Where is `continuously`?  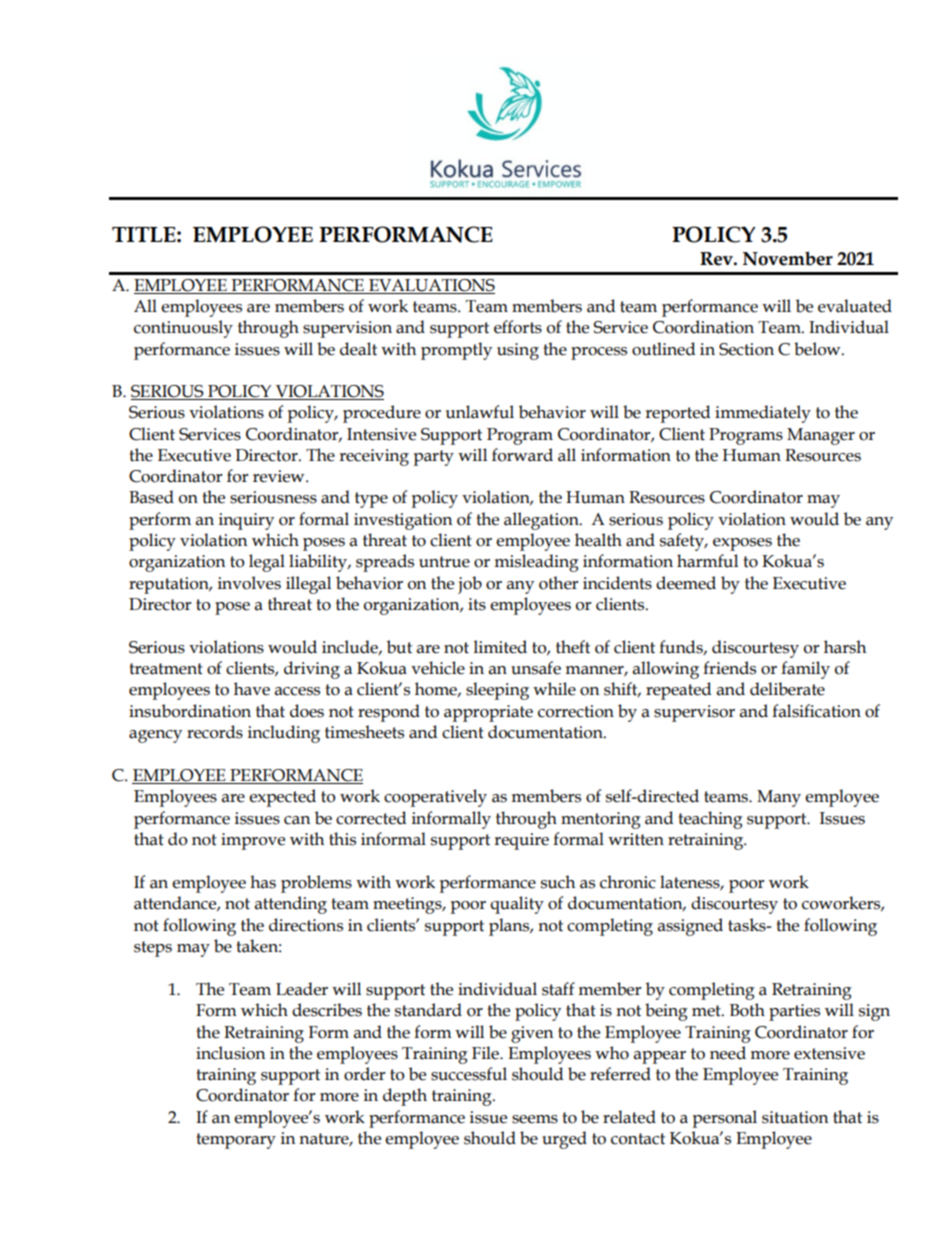 continuously is located at coordinates (183, 329).
